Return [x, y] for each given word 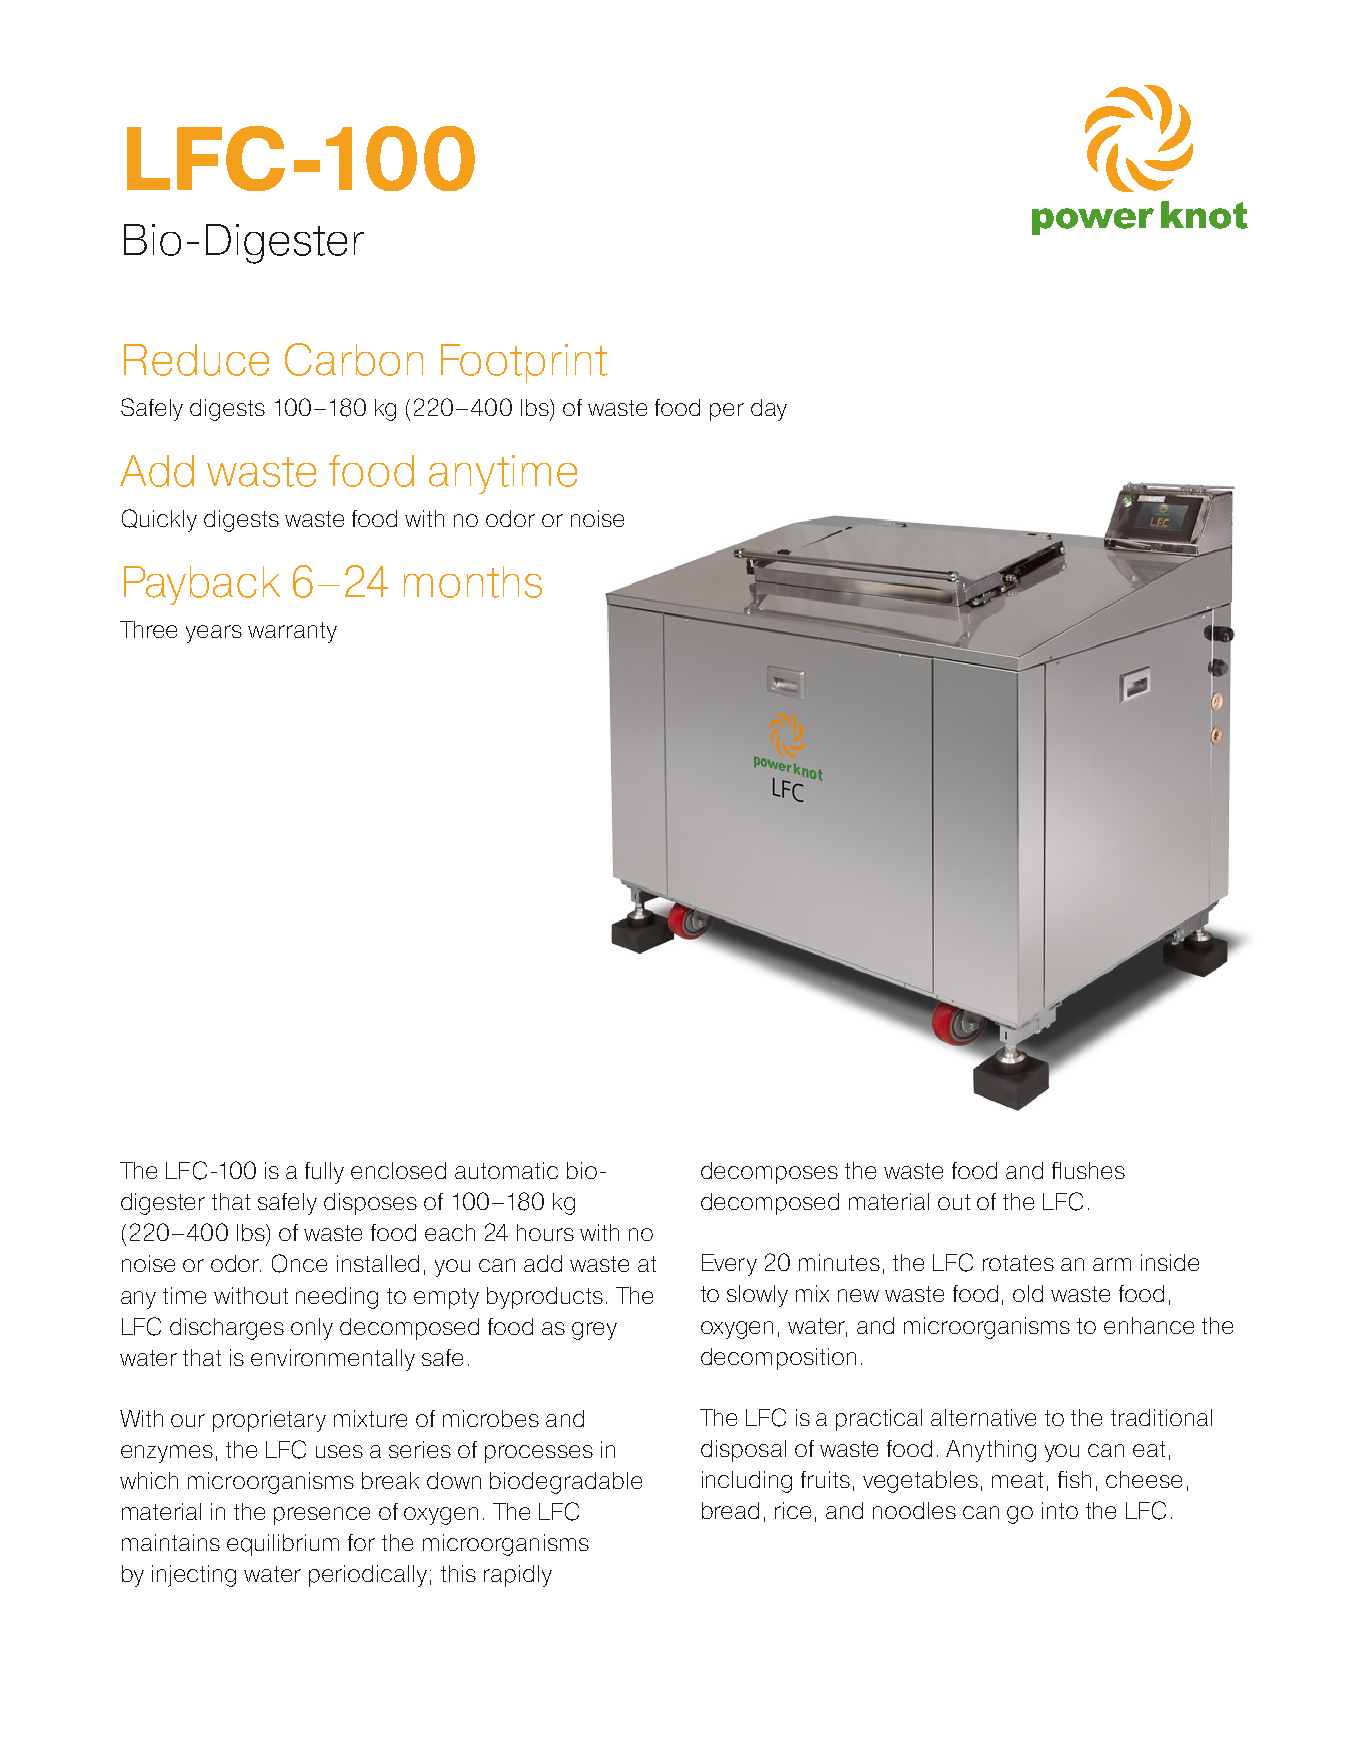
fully [324, 1173]
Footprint [524, 363]
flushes [1088, 1170]
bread [730, 1510]
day [769, 410]
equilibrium [283, 1545]
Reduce [196, 360]
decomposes [769, 1173]
